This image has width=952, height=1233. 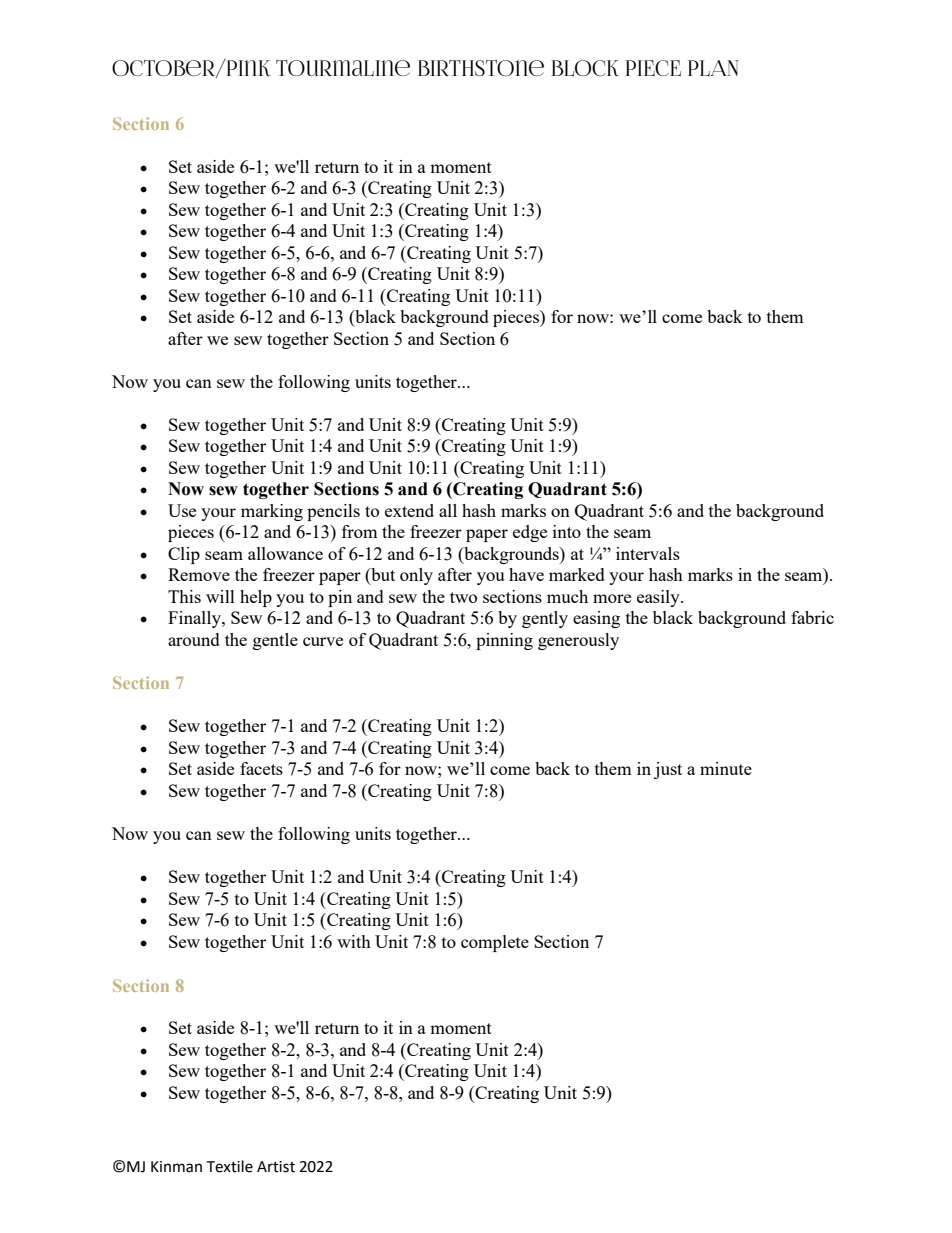 What do you see at coordinates (256, 598) in the image?
I see `help` at bounding box center [256, 598].
